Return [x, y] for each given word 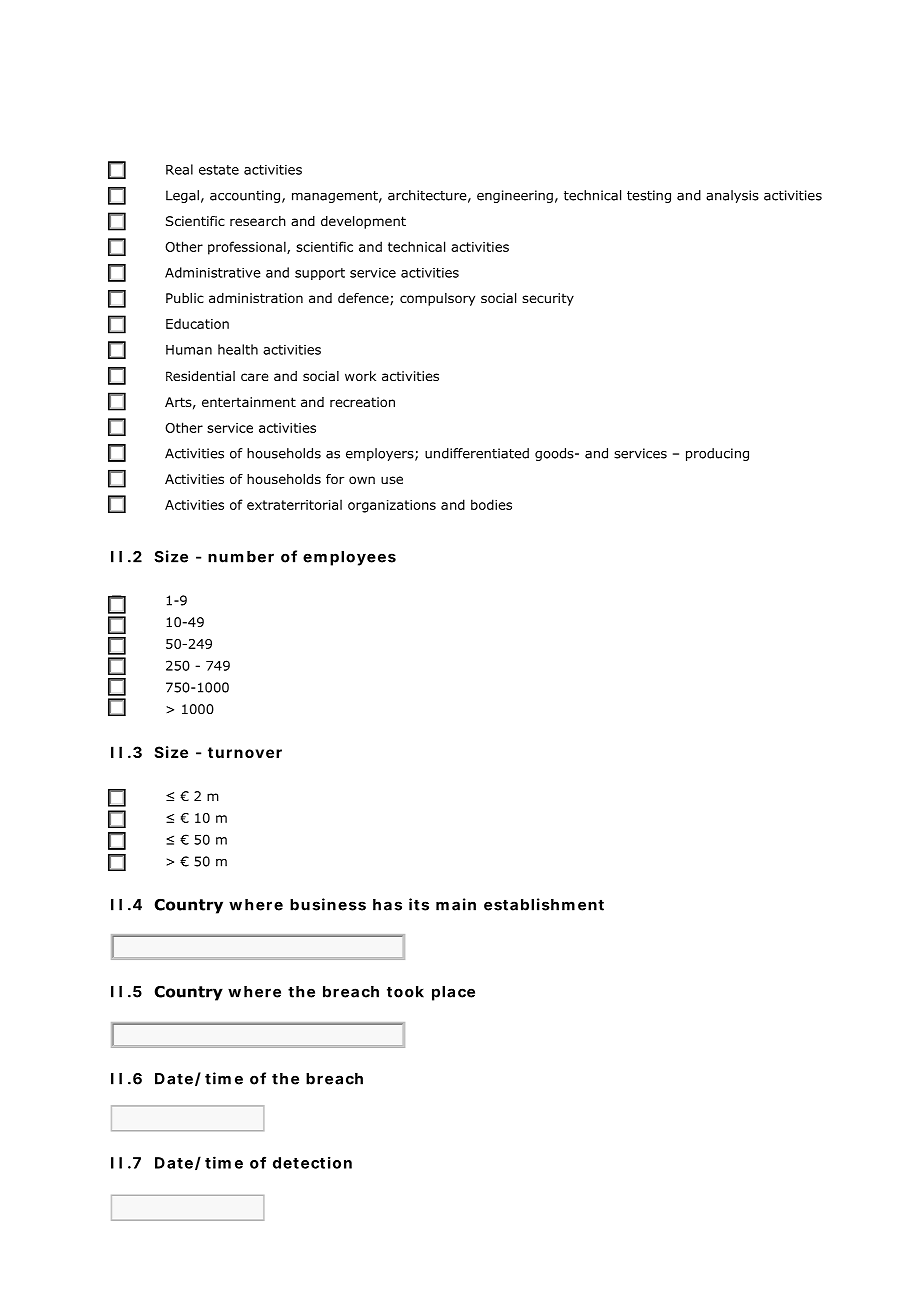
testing [649, 196]
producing [717, 454]
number [241, 557]
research [258, 221]
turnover [245, 752]
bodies [491, 504]
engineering [515, 196]
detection [312, 1162]
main [456, 904]
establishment [544, 904]
